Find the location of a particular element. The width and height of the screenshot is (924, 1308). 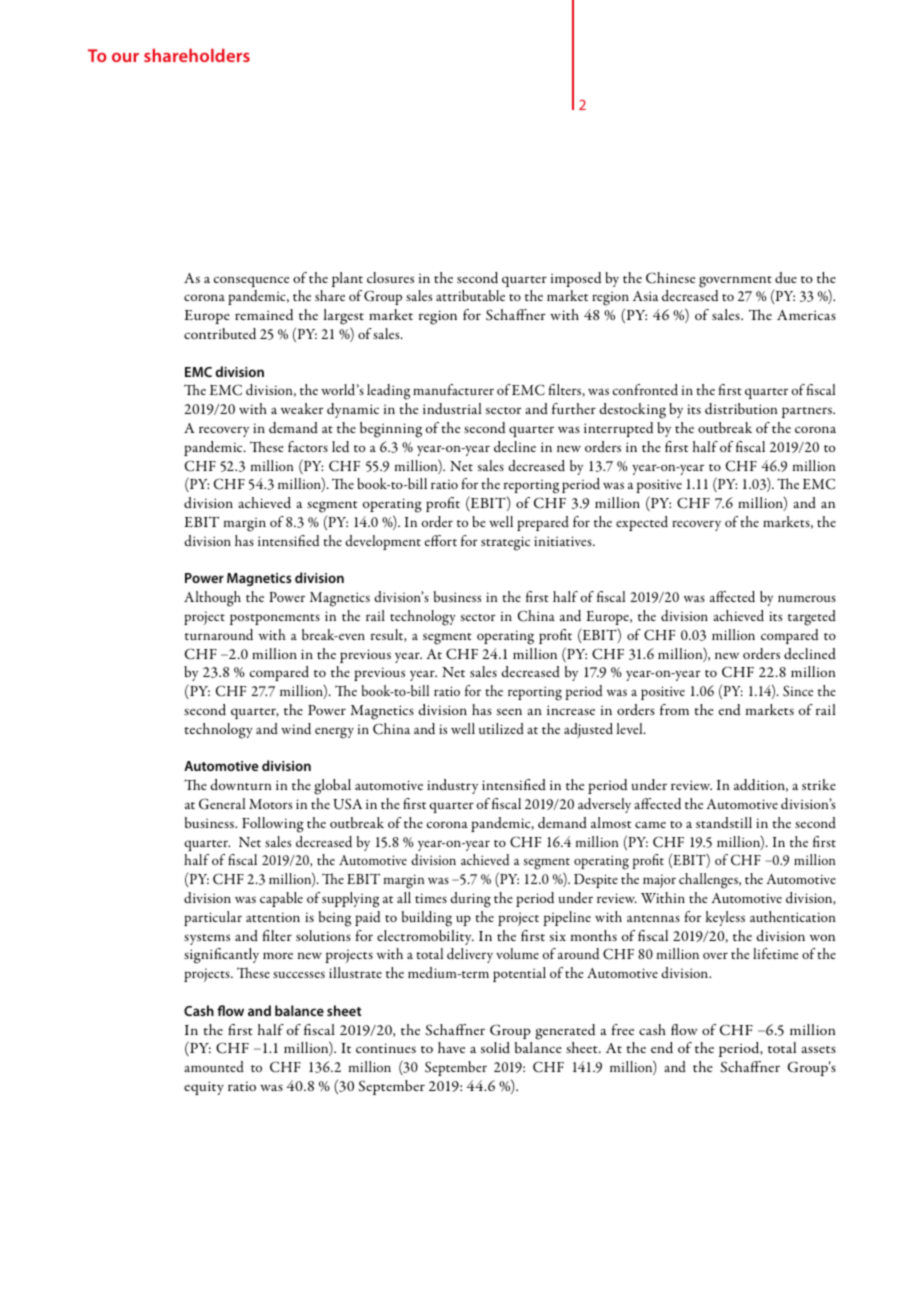

downturn is located at coordinates (241, 784).
